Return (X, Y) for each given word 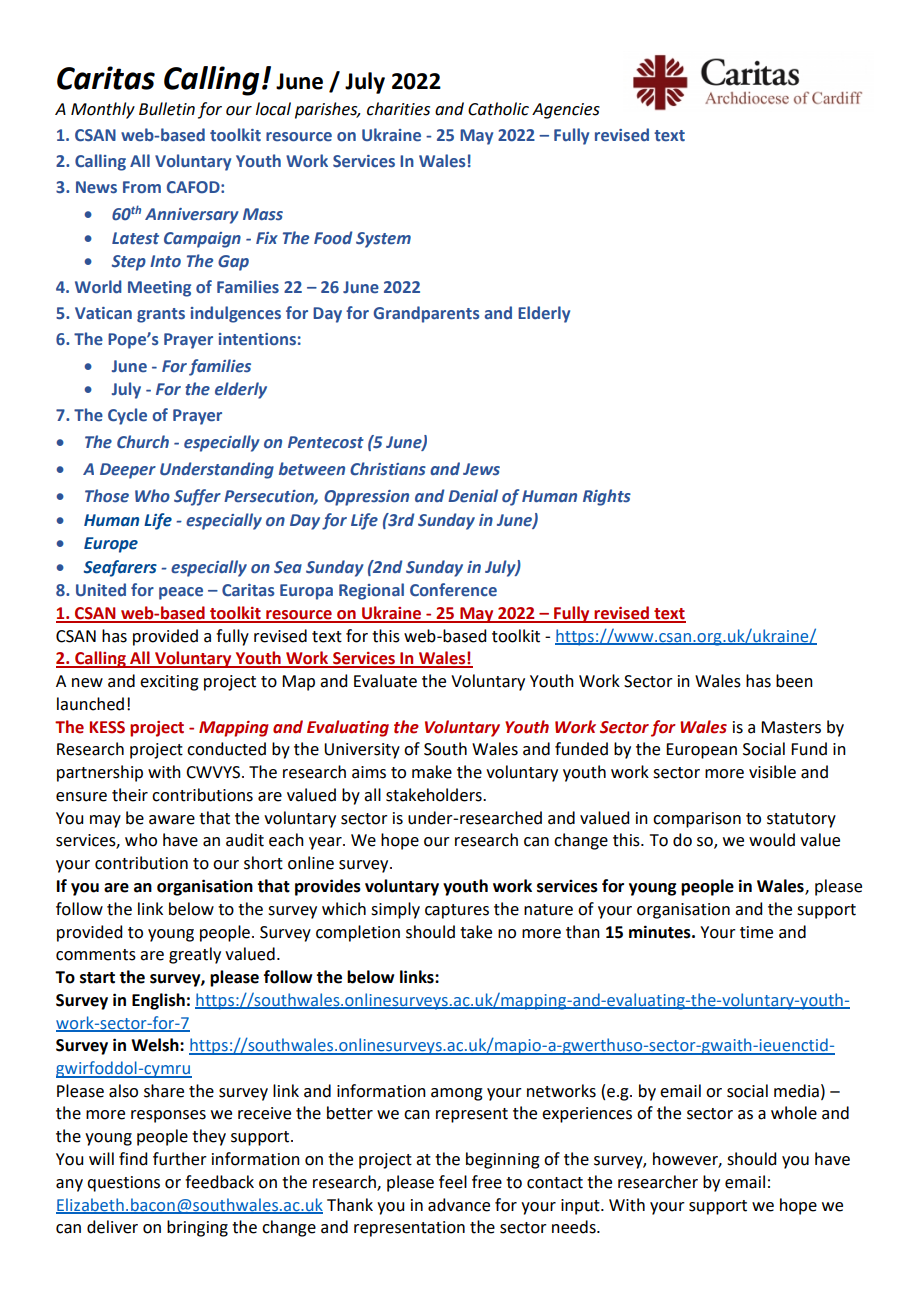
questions (123, 1184)
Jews (481, 469)
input (581, 1207)
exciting (169, 683)
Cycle (127, 416)
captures (457, 911)
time (756, 932)
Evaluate (385, 681)
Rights (607, 497)
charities (398, 109)
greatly (195, 955)
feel (453, 1182)
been (794, 681)
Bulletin (167, 109)
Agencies (566, 111)
